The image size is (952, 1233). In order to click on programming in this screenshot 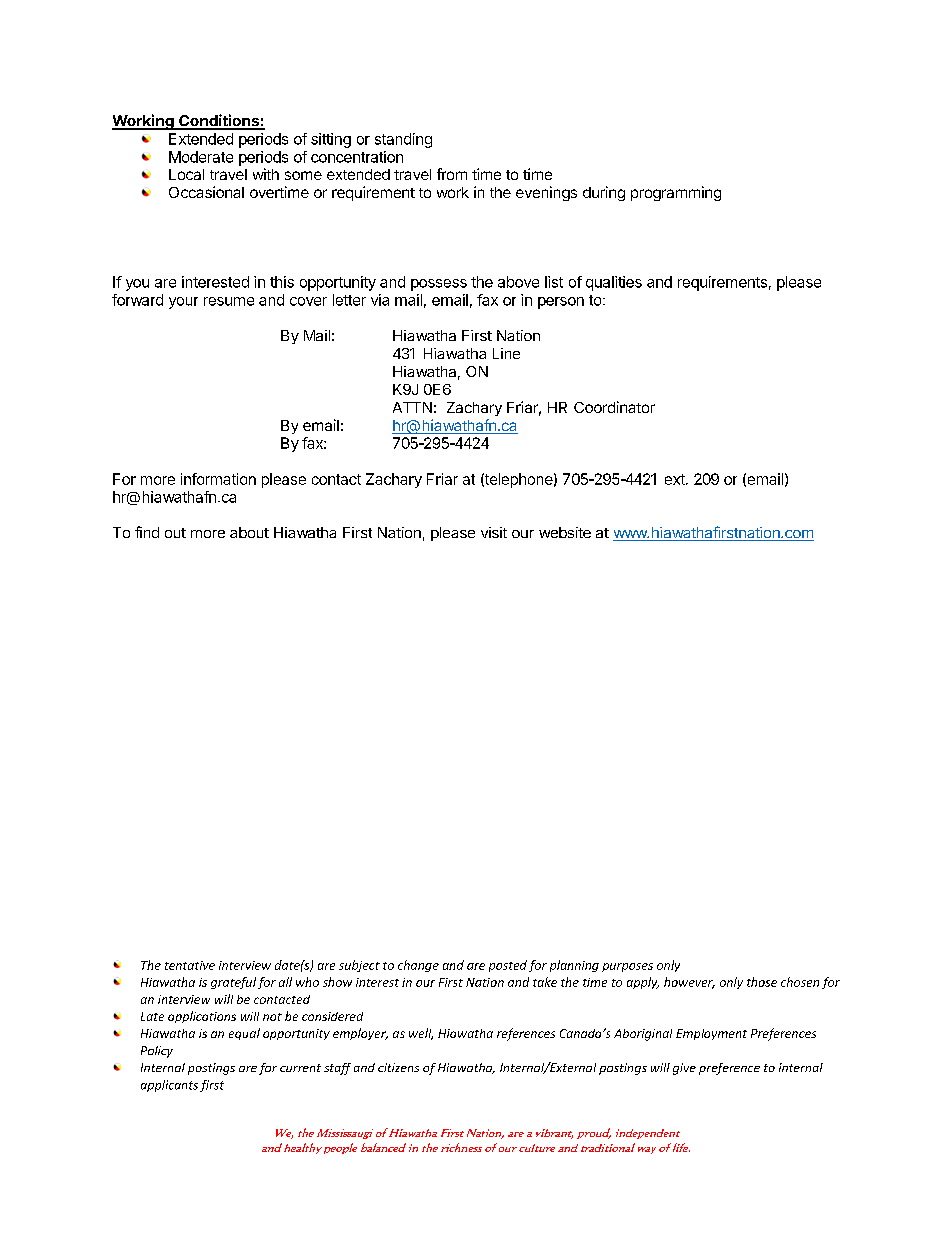, I will do `click(676, 193)`.
